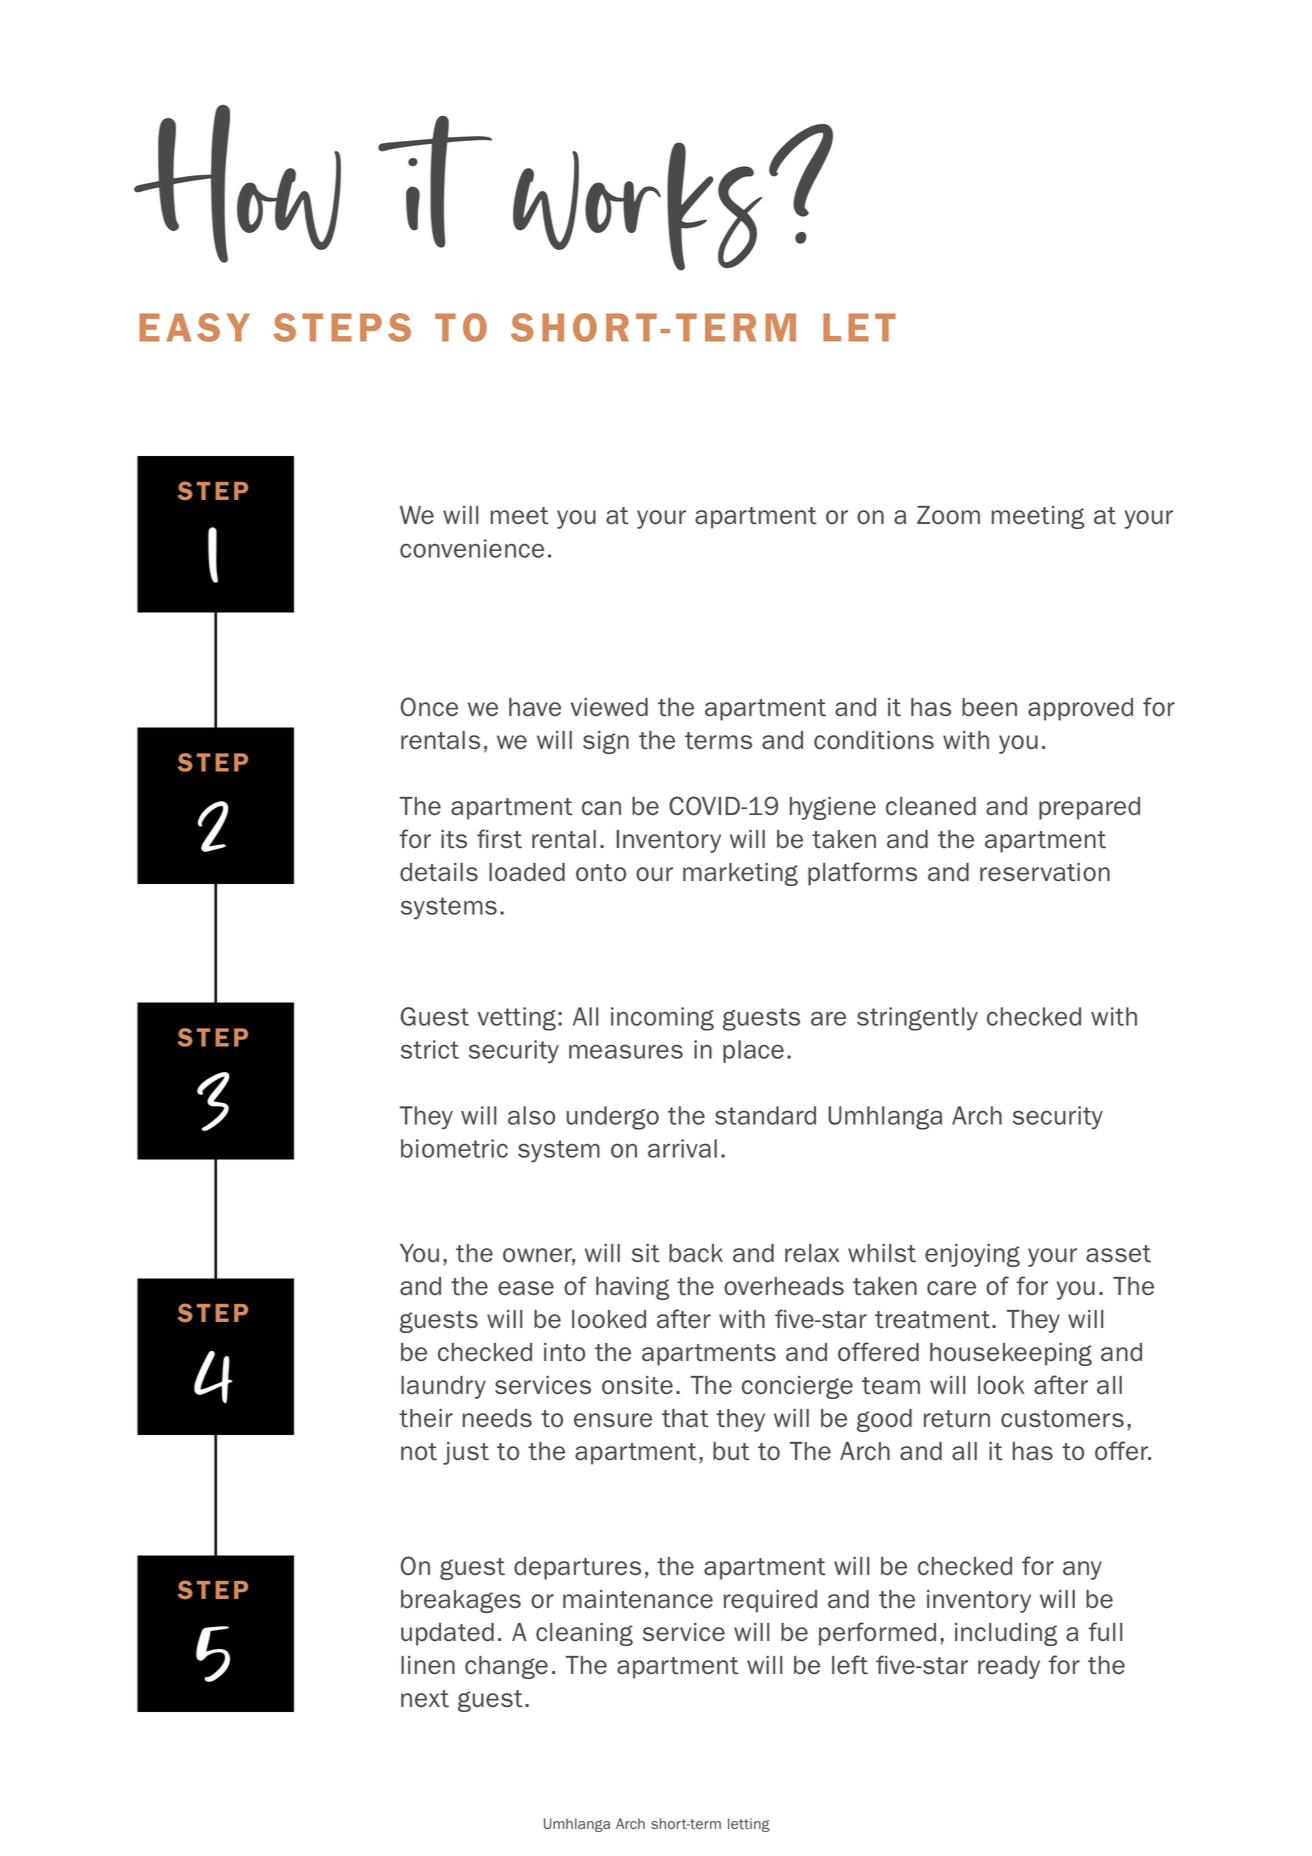 This document has height=1856, width=1312. What do you see at coordinates (430, 1049) in the document?
I see `strict` at bounding box center [430, 1049].
